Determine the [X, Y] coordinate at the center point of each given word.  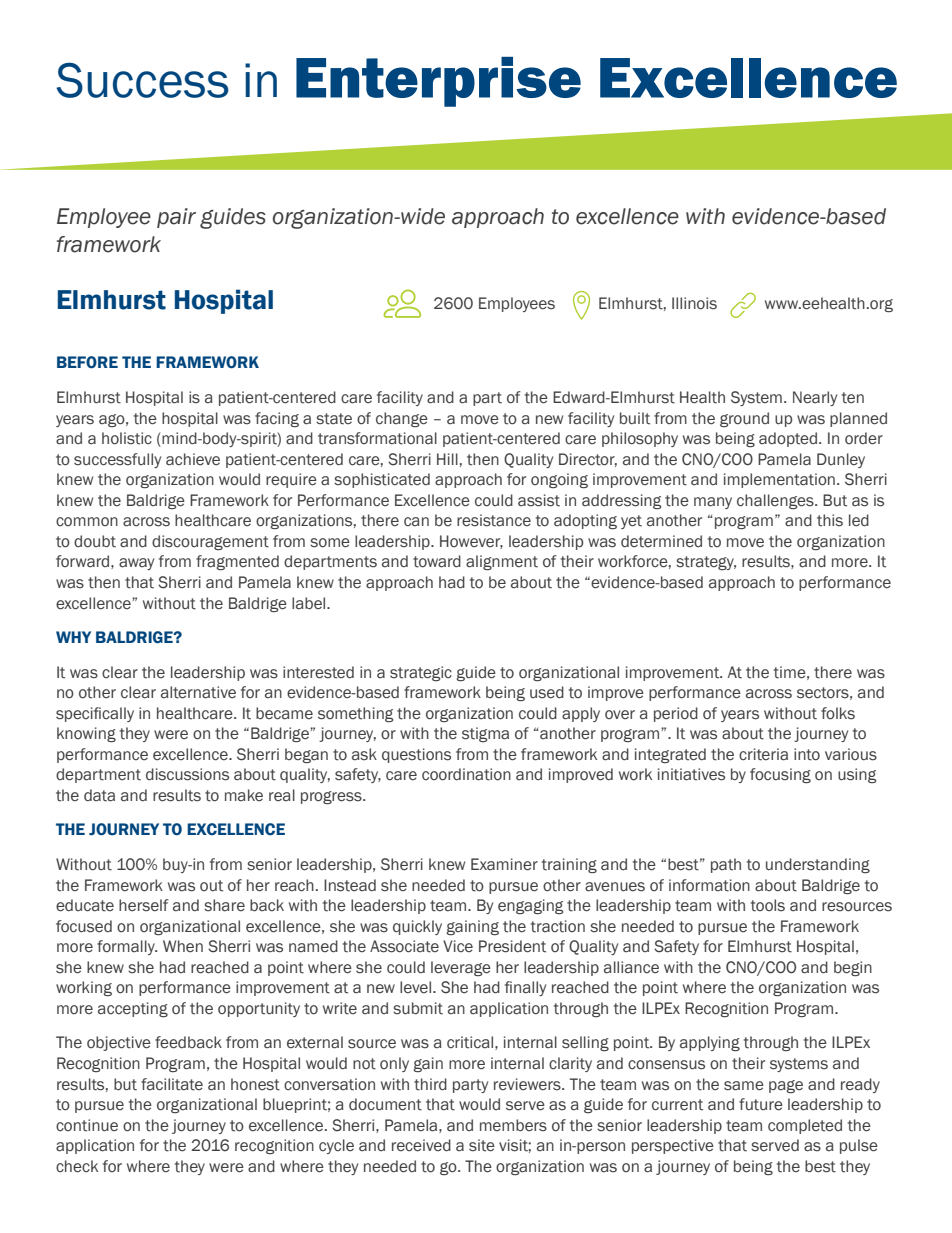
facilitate [172, 1084]
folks [838, 713]
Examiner [504, 864]
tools [768, 905]
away [136, 564]
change [402, 419]
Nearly [815, 398]
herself [144, 905]
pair [176, 218]
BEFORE [87, 362]
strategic [421, 673]
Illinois [694, 303]
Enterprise [438, 82]
